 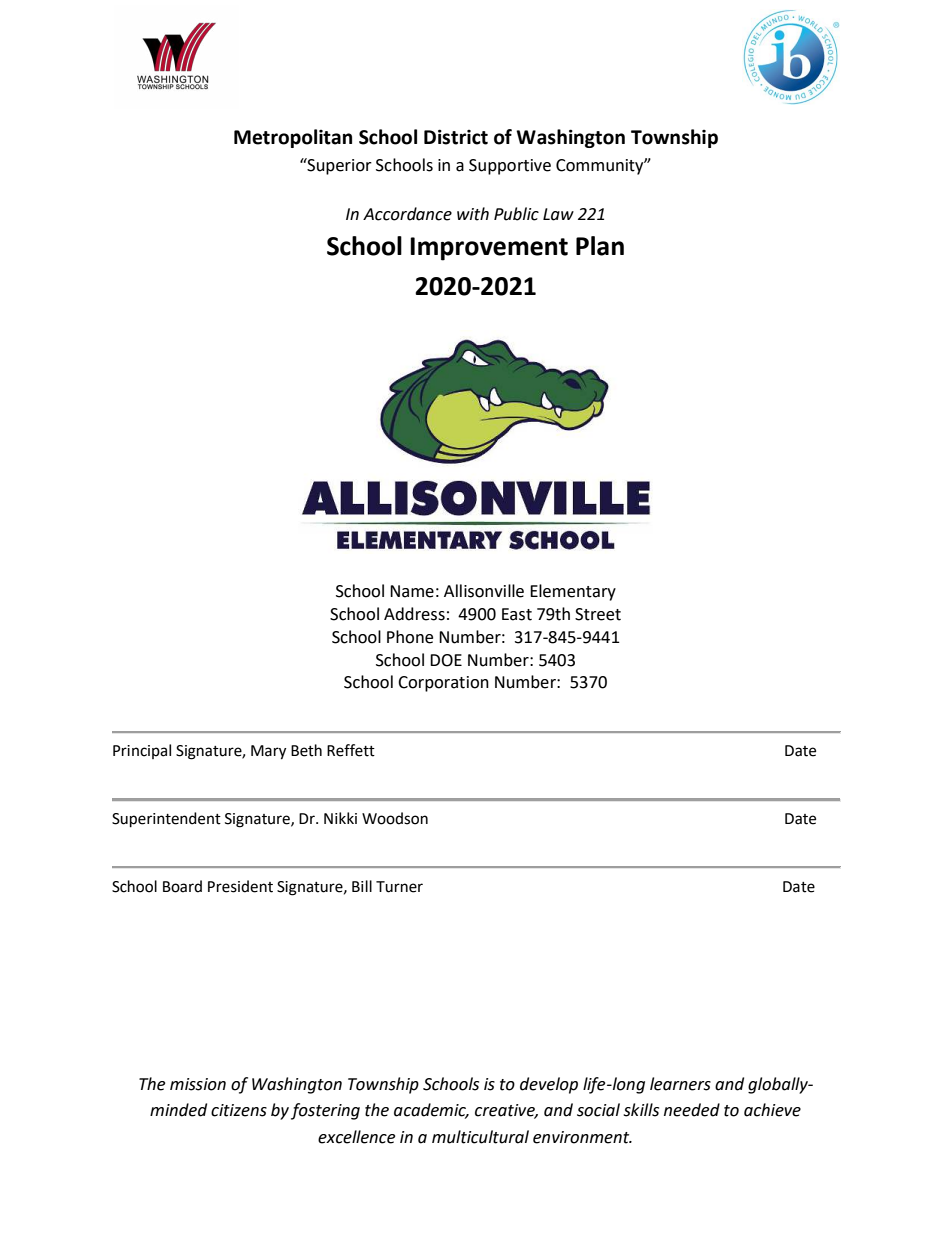 What do you see at coordinates (573, 592) in the document?
I see `Elementary` at bounding box center [573, 592].
